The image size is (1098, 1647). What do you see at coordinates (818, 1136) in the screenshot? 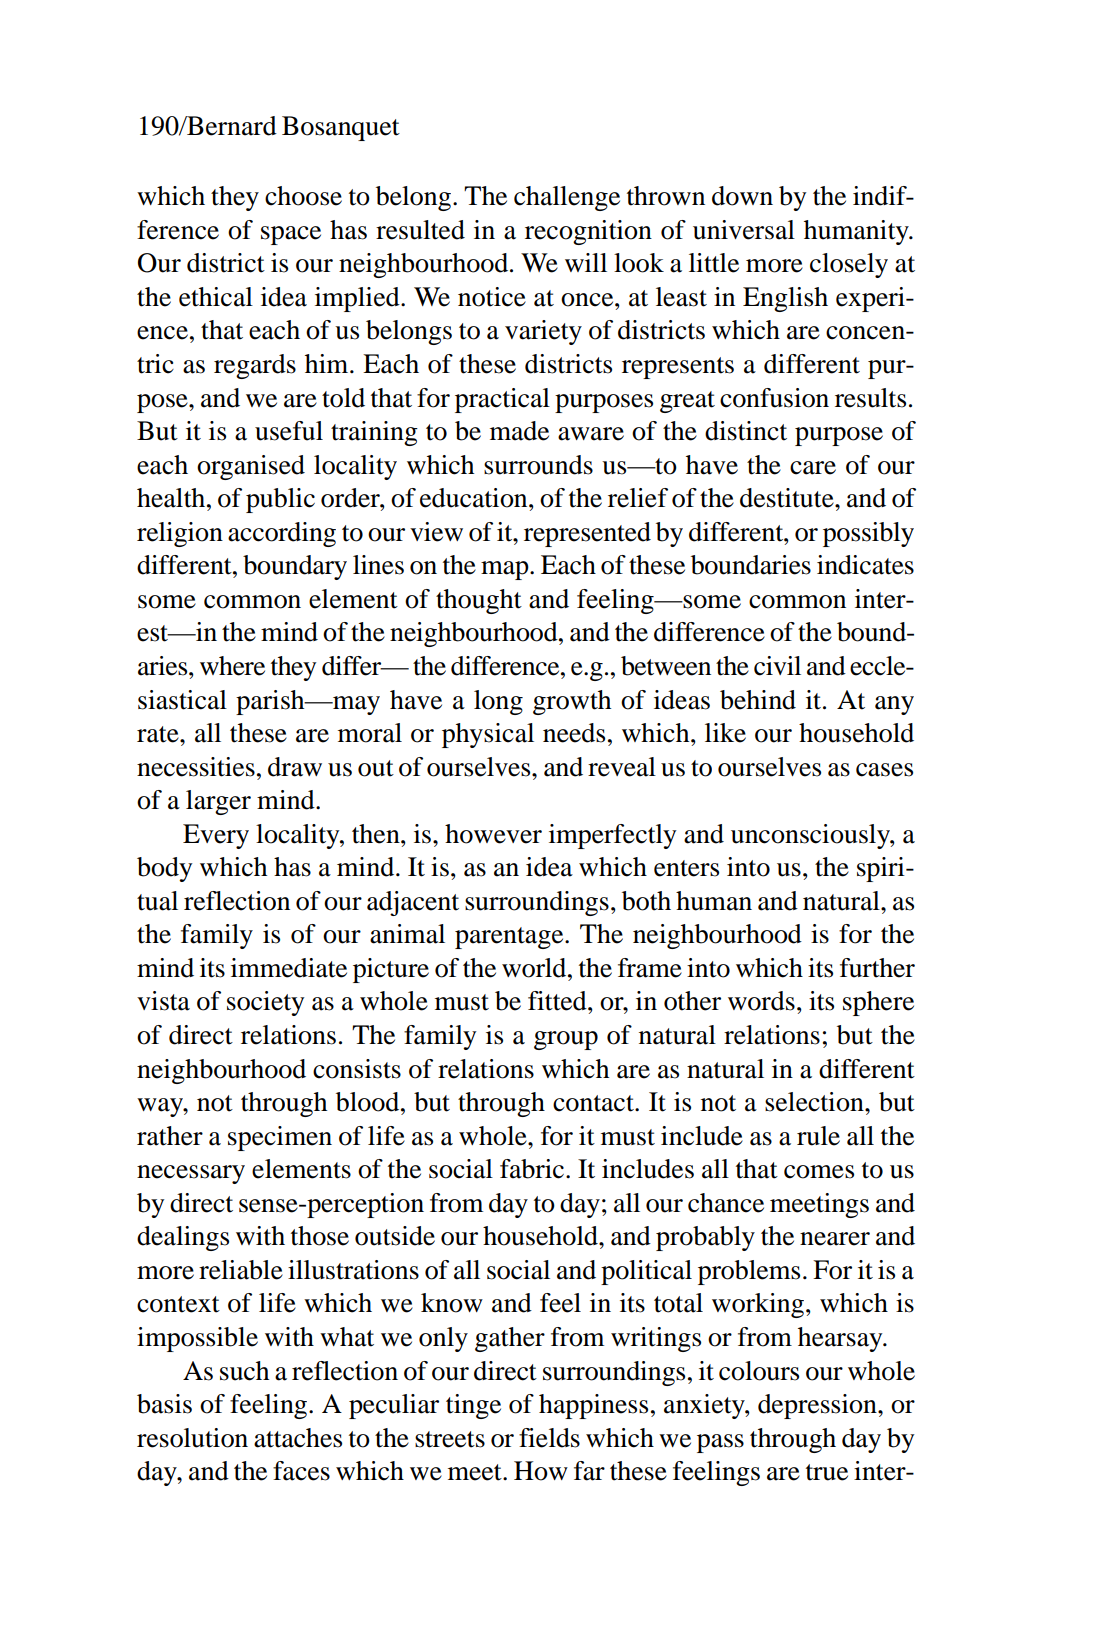
I see `rule` at bounding box center [818, 1136].
